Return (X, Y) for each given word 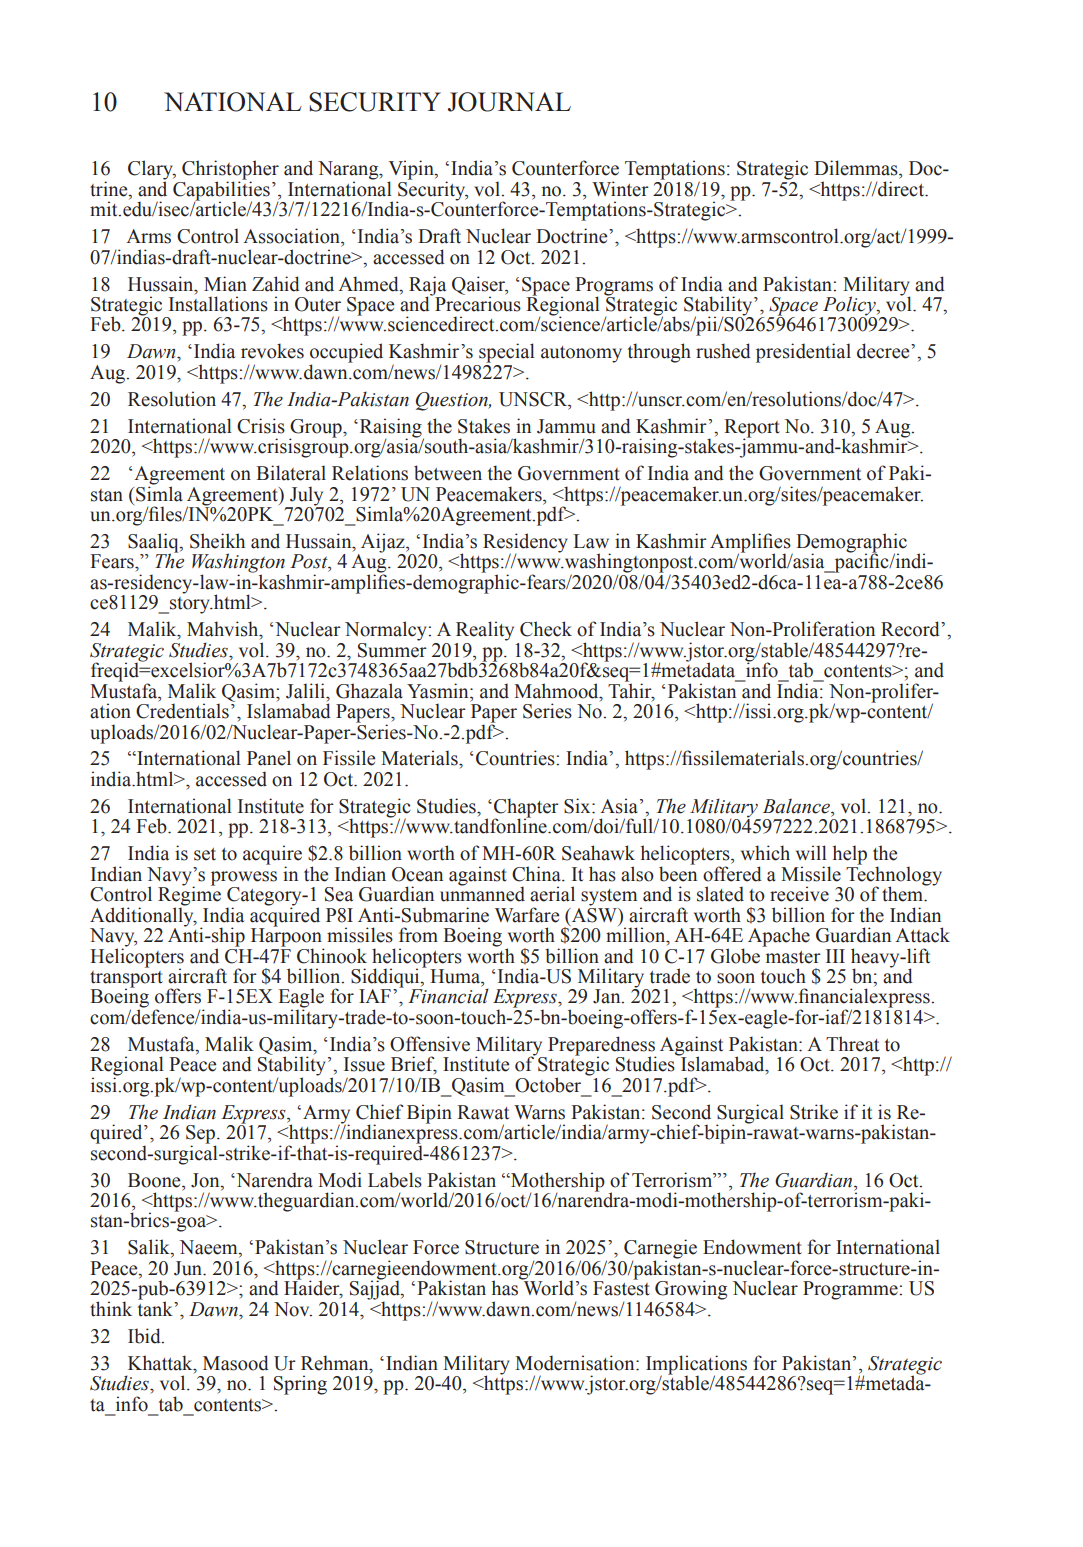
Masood (236, 1363)
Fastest (621, 1287)
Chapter (526, 809)
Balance (797, 806)
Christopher (230, 171)
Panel (269, 758)
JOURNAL (509, 102)
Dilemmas (857, 168)
